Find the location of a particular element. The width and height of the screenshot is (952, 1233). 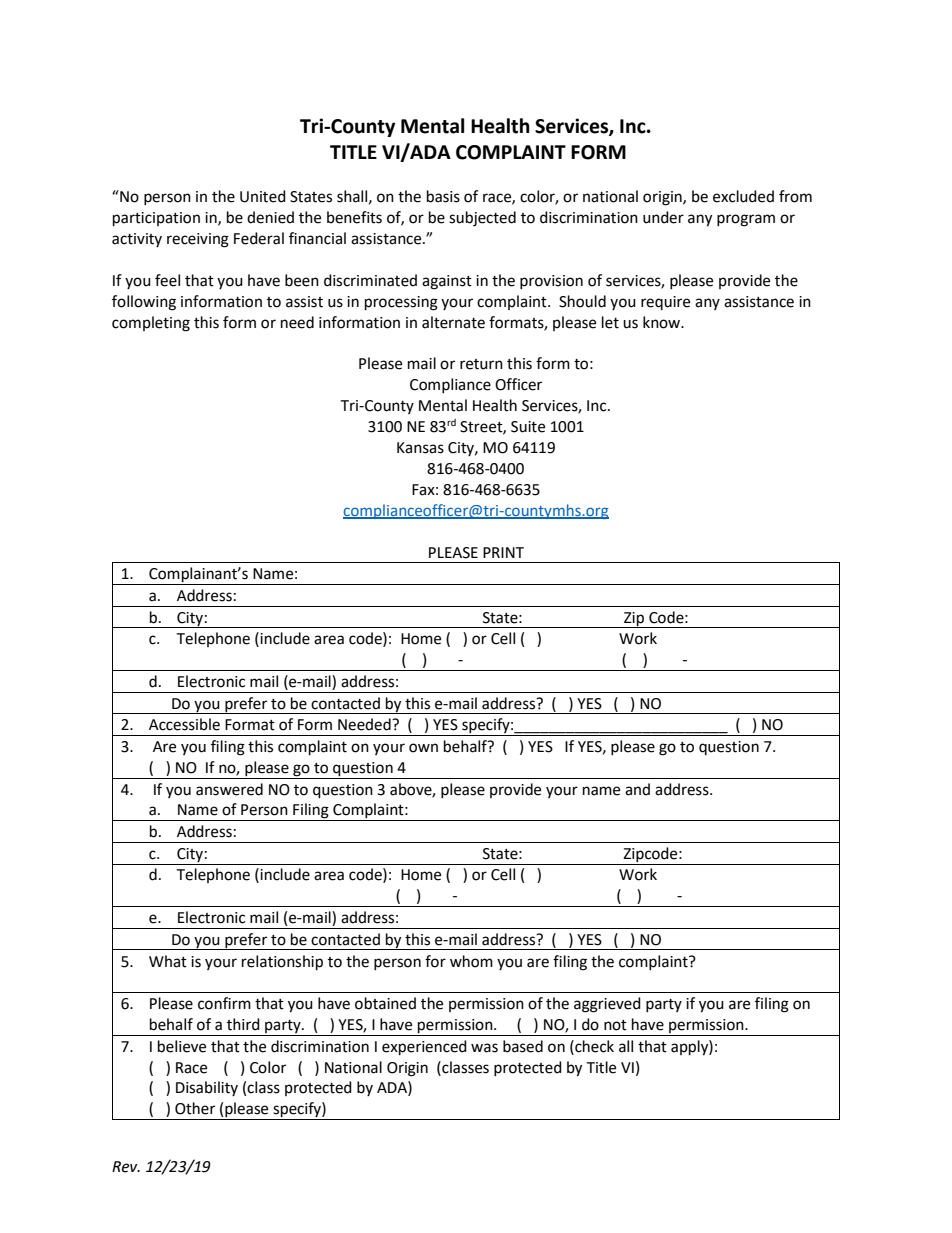

Other is located at coordinates (195, 1108).
